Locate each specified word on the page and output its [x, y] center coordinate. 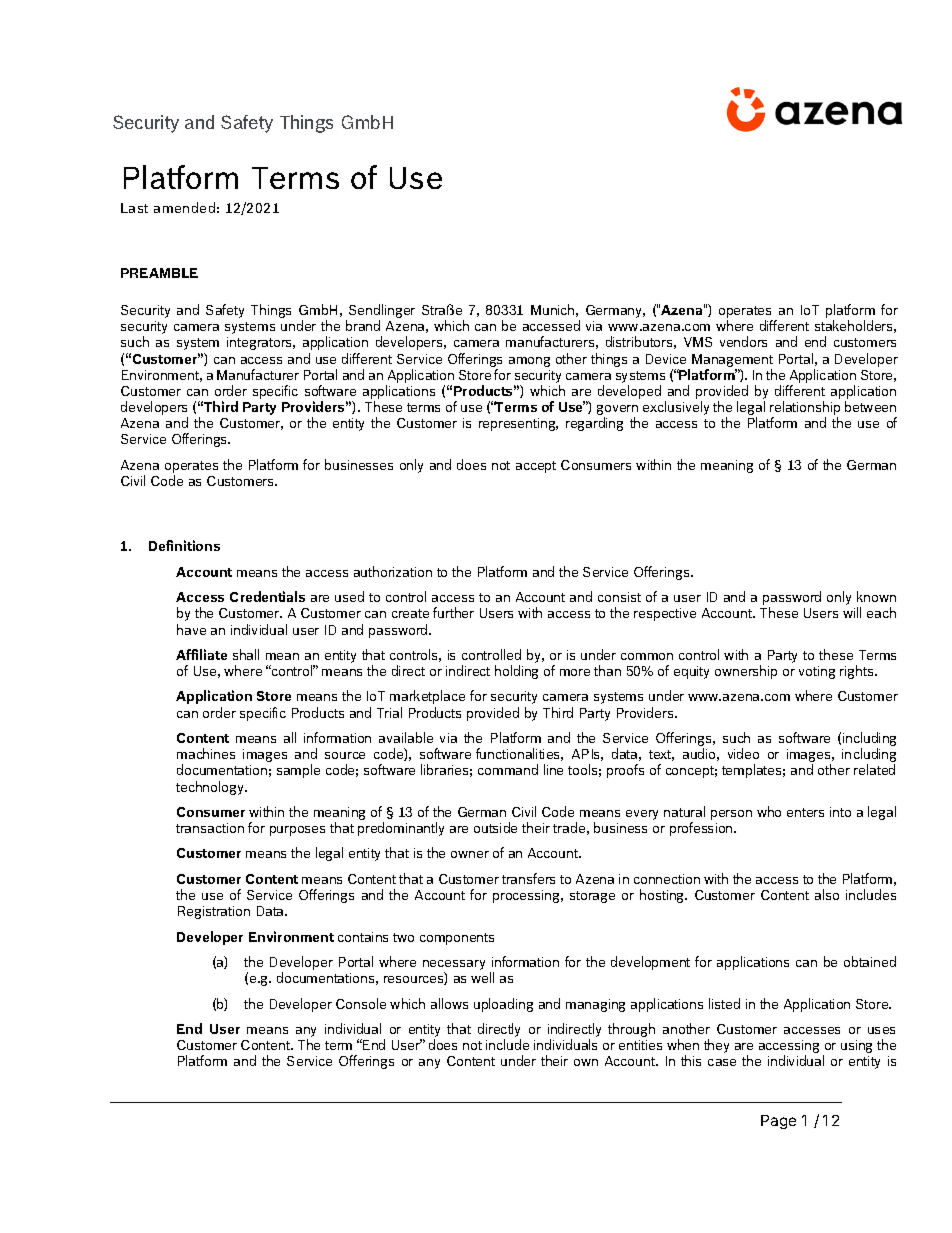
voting [817, 672]
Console [361, 1003]
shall [246, 654]
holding [516, 672]
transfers [528, 878]
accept [536, 467]
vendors [743, 341]
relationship [805, 408]
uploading [503, 1005]
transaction [210, 828]
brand [363, 325]
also [827, 894]
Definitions [184, 545]
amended [184, 207]
